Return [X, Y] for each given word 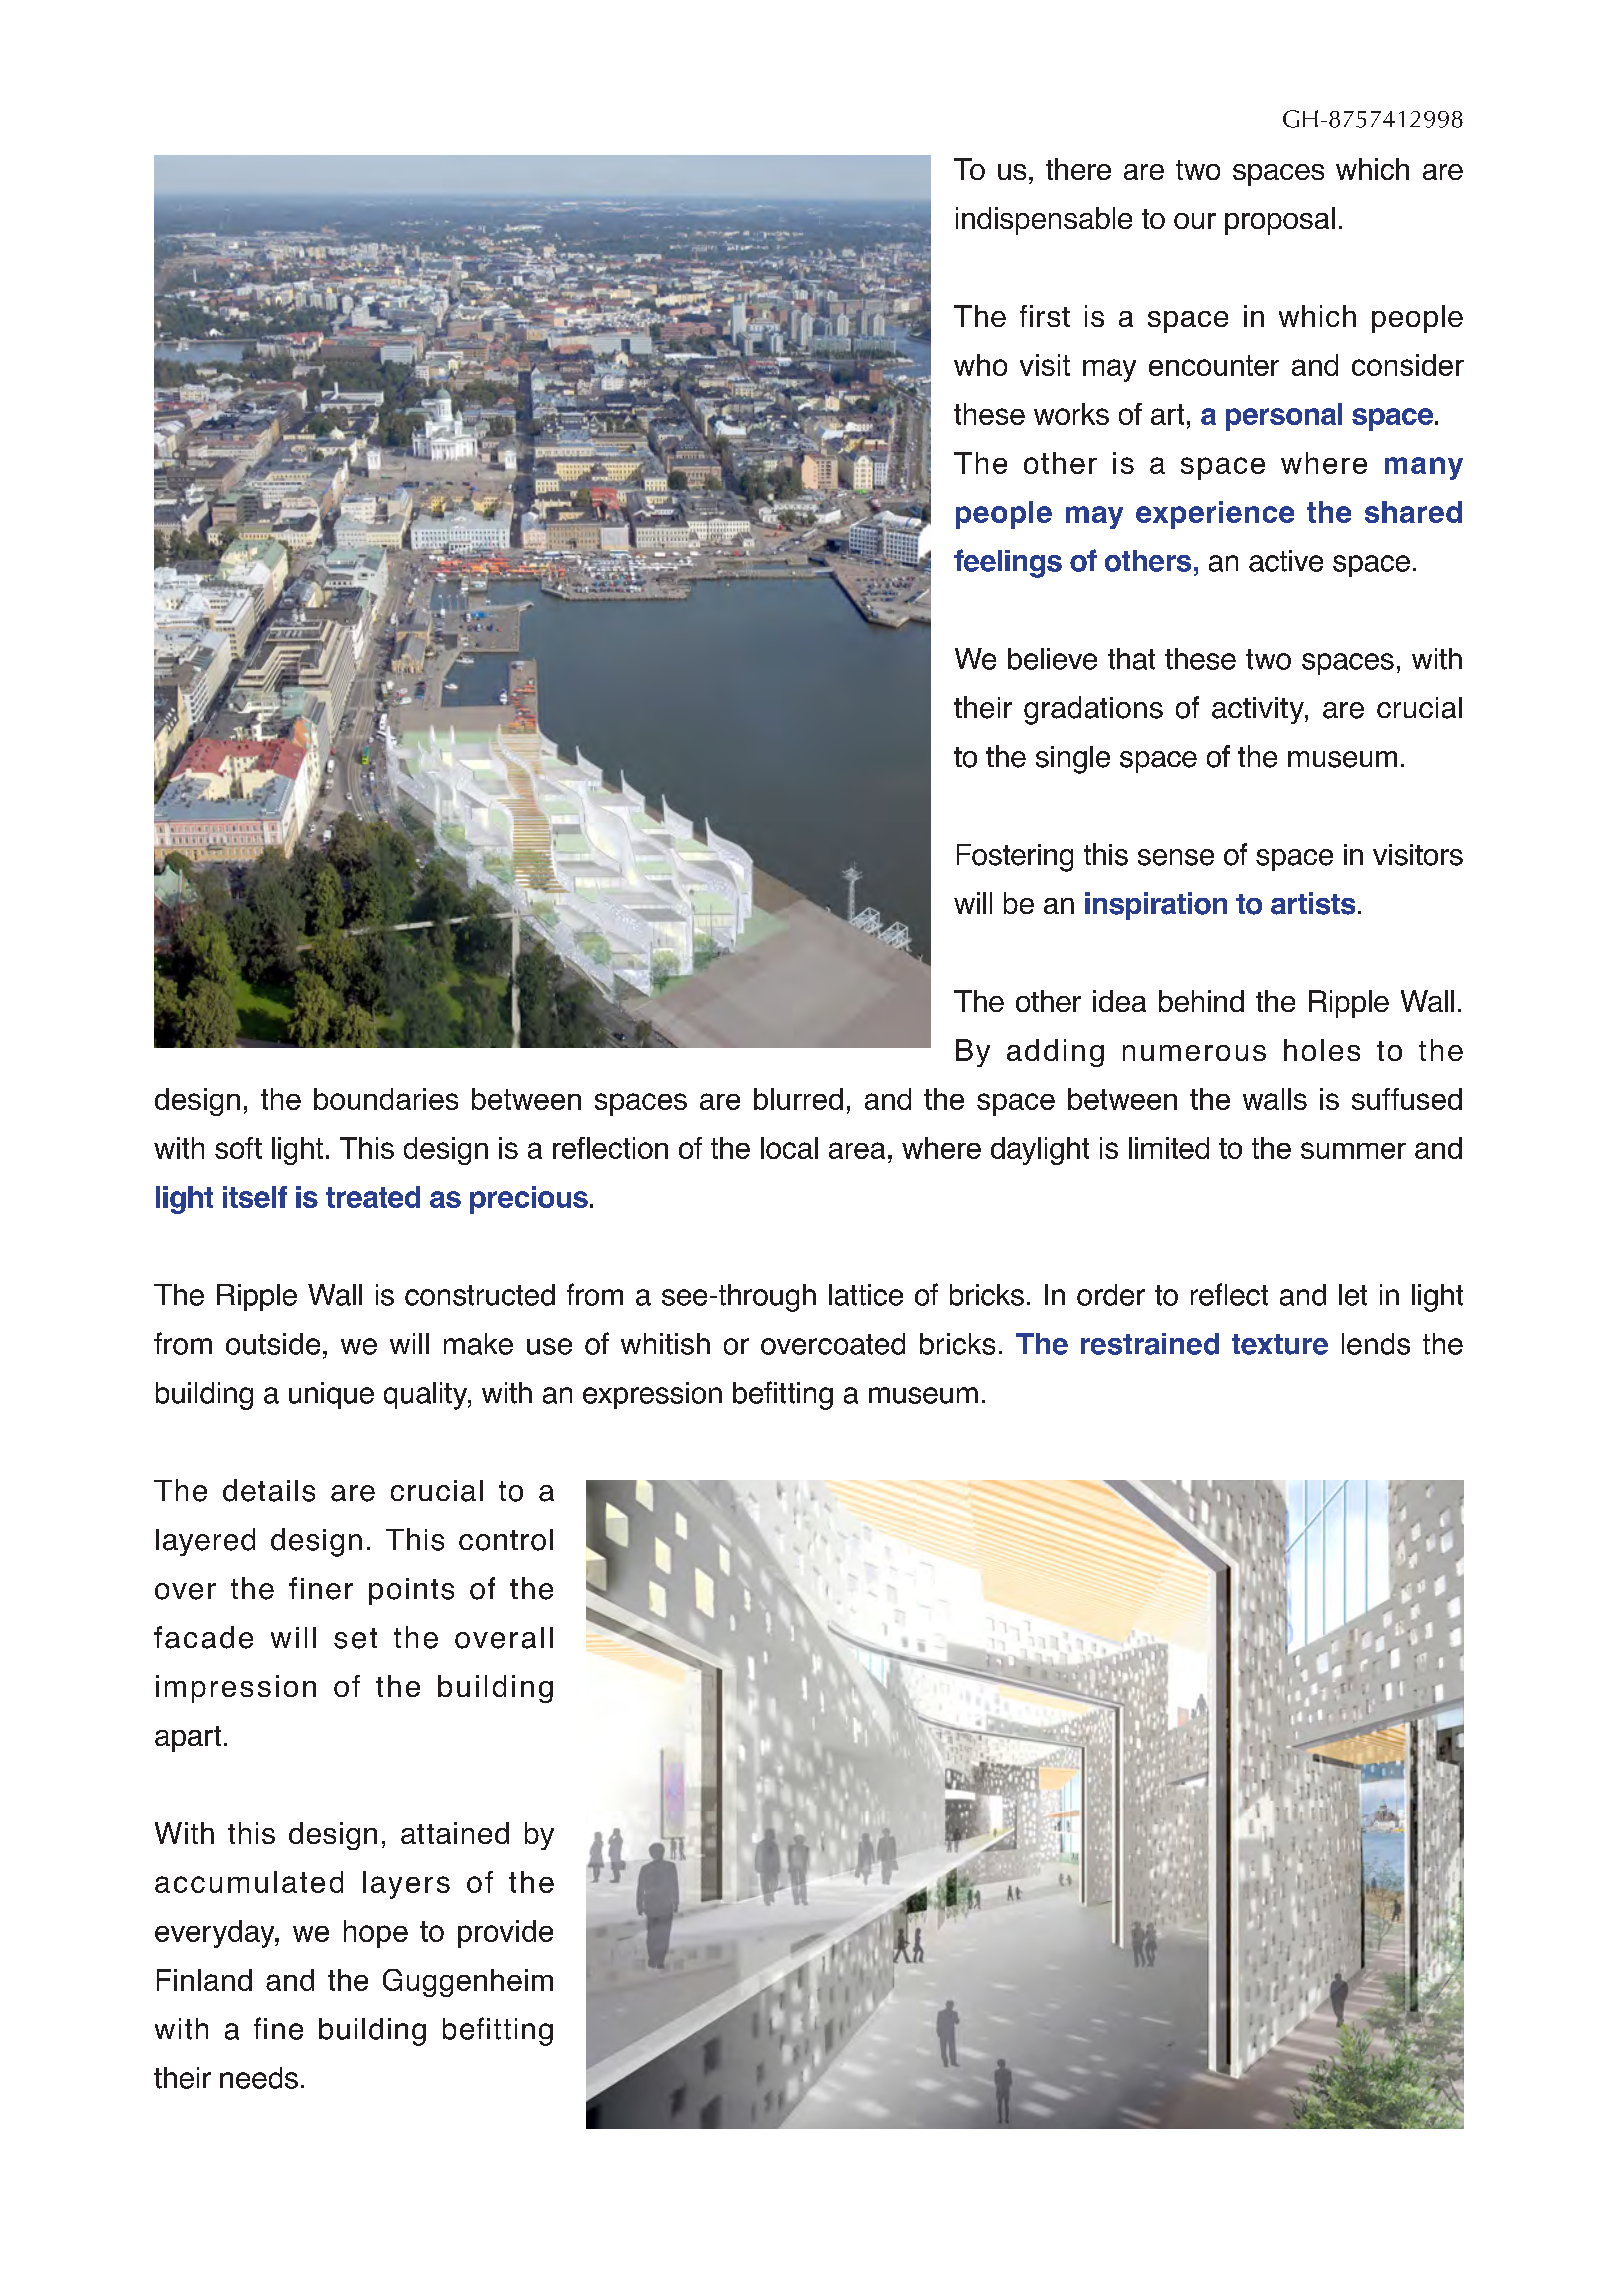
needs [259, 2078]
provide [505, 1934]
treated [373, 1197]
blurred [798, 1099]
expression [652, 1395]
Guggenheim [468, 1983]
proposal [1280, 221]
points [411, 1591]
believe [1052, 659]
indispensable [1044, 221]
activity [1259, 710]
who [980, 365]
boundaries [386, 1099]
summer [1353, 1150]
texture [1280, 1344]
